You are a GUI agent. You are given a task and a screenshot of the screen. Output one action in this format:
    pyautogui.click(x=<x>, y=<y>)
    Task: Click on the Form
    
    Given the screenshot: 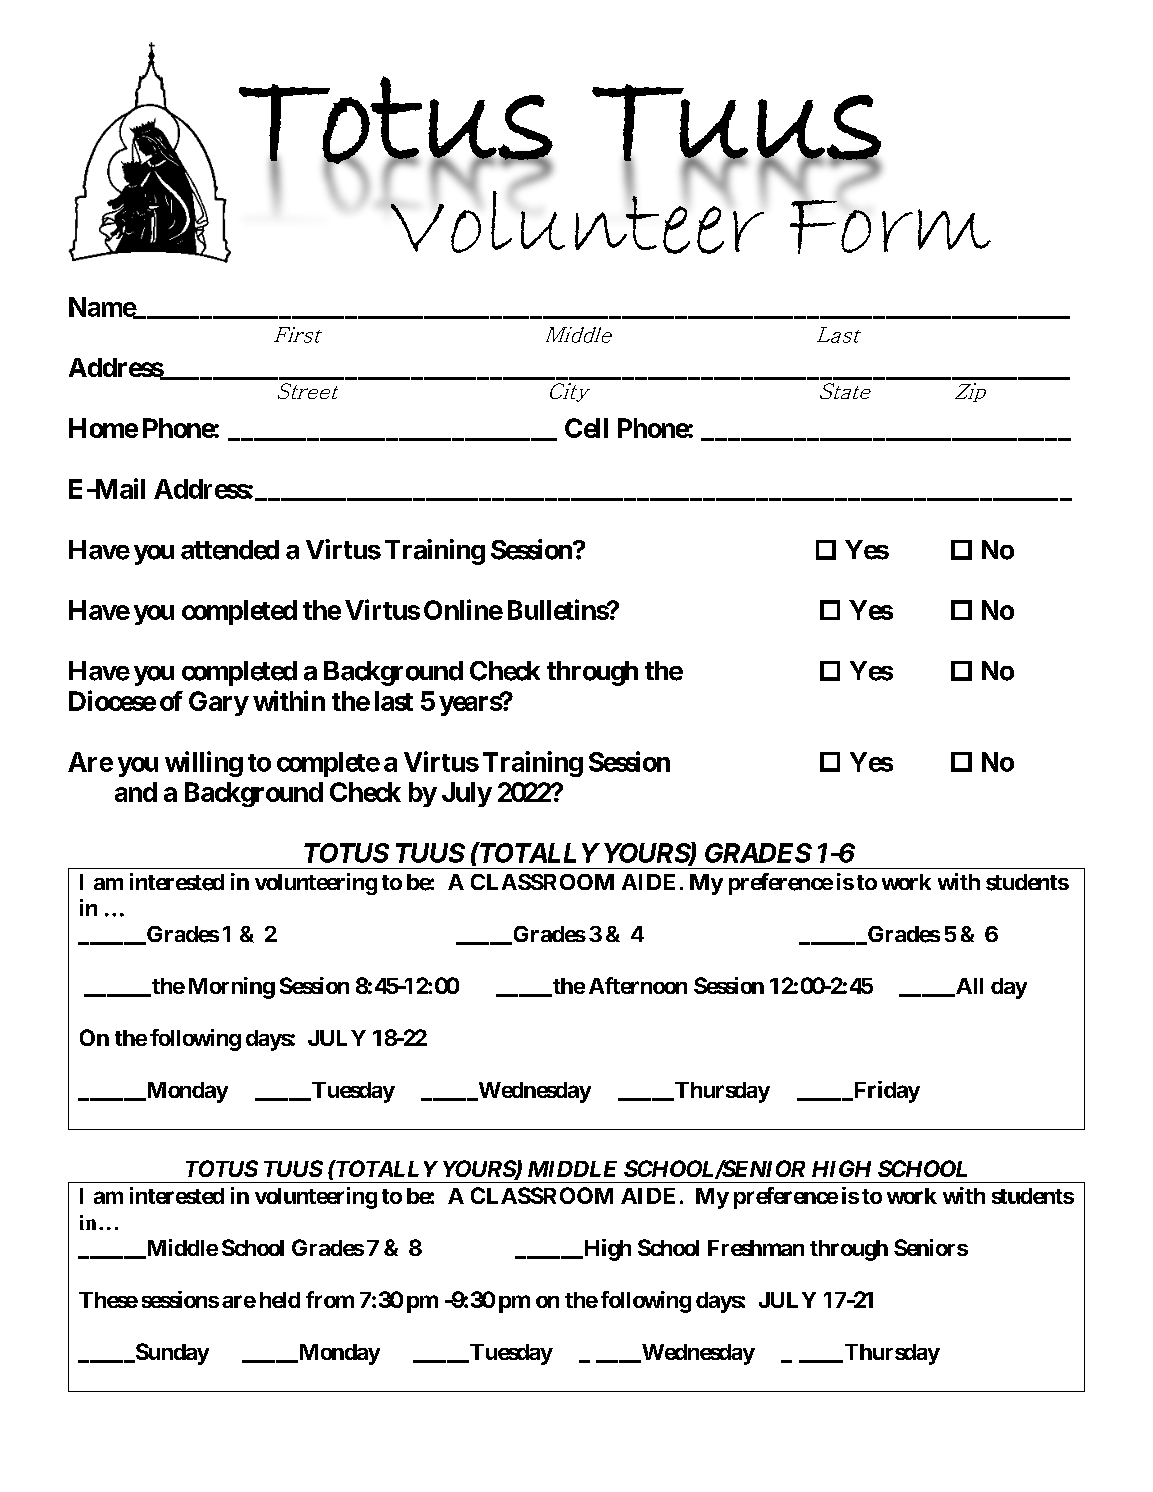 What is the action you would take?
    pyautogui.click(x=890, y=225)
